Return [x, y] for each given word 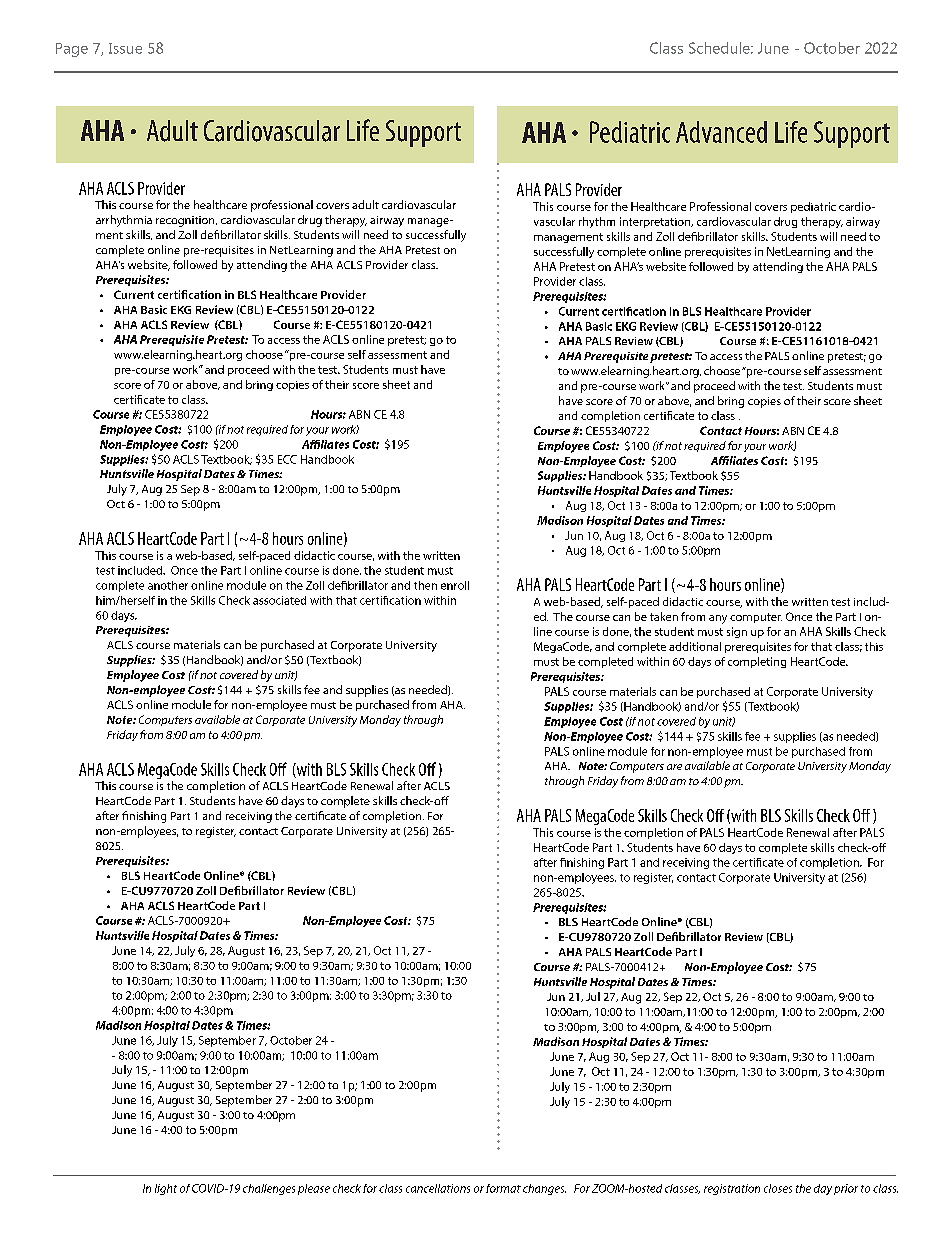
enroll [455, 585]
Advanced [721, 132]
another [168, 585]
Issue [125, 48]
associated [279, 600]
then [425, 585]
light [166, 1189]
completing [757, 662]
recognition [186, 221]
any [718, 619]
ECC [287, 459]
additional [695, 646]
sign [737, 632]
